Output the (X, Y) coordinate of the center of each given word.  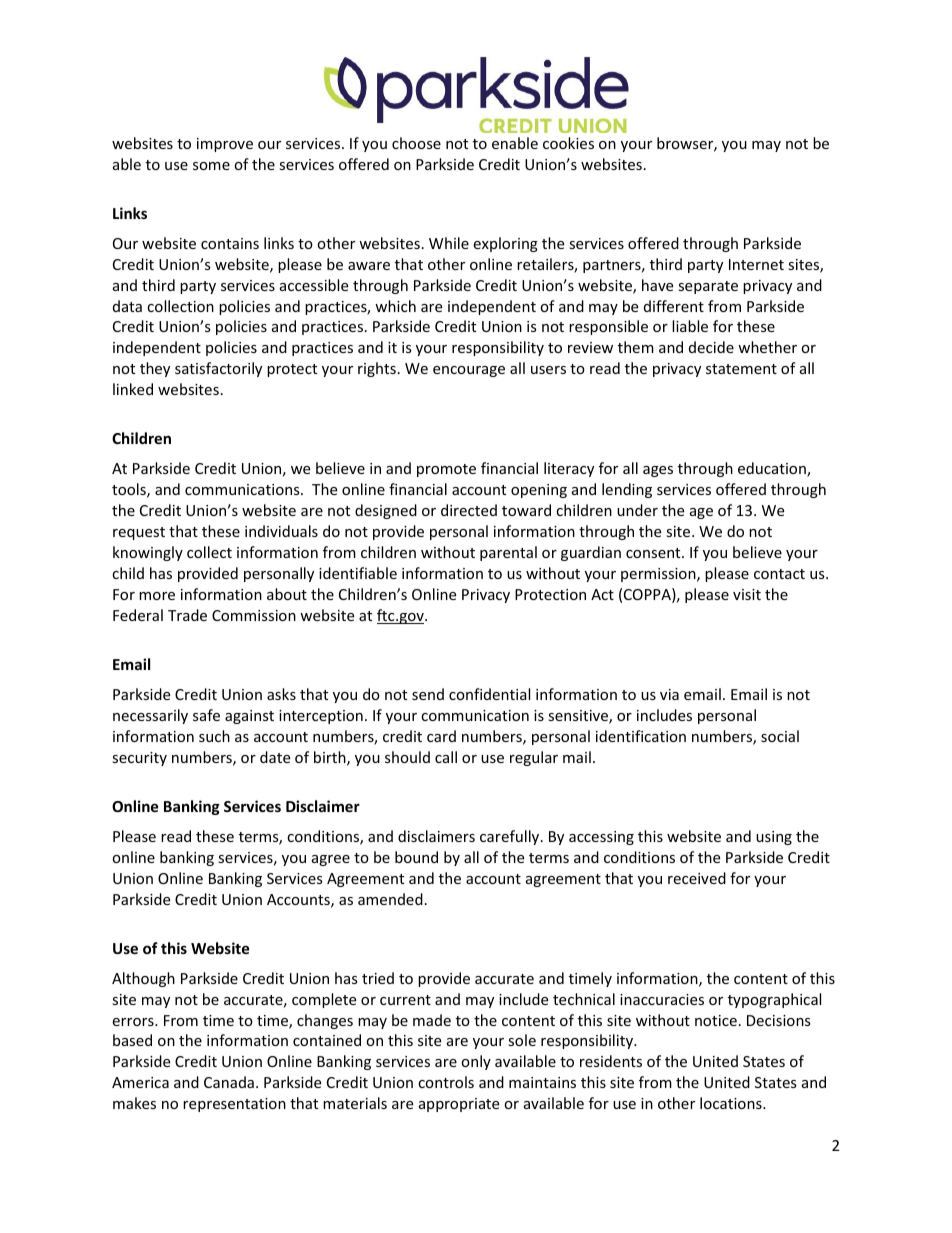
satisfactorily (218, 369)
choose (416, 143)
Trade (187, 615)
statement (741, 369)
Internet (756, 264)
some (211, 166)
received (697, 878)
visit (747, 594)
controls (446, 1082)
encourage (469, 371)
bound (416, 857)
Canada (229, 1082)
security (139, 759)
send (428, 694)
